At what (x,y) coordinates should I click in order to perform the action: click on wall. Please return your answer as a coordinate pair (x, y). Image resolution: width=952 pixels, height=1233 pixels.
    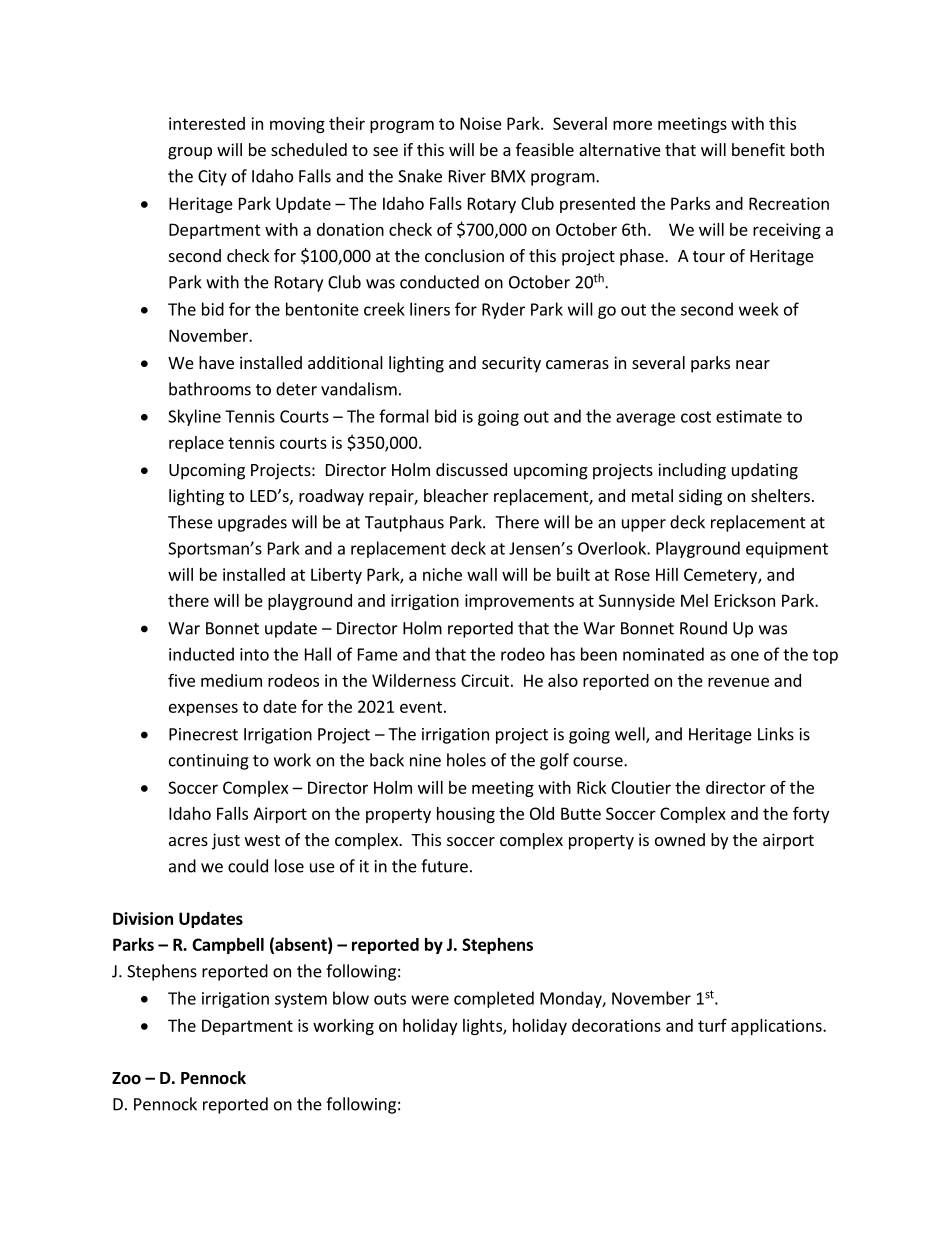
    Looking at the image, I should click on (482, 574).
